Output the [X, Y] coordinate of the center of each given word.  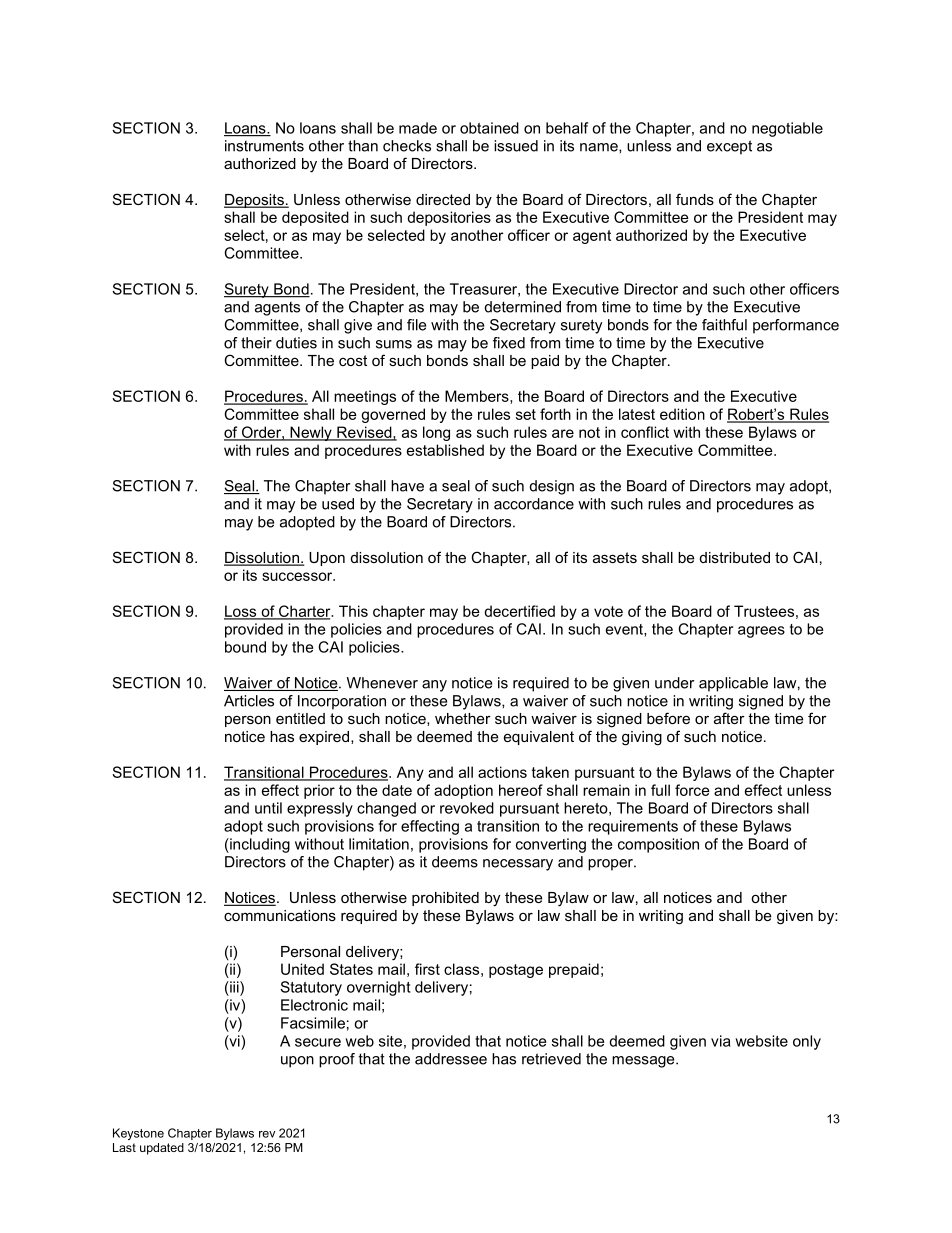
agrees [761, 632]
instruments [264, 146]
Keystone [138, 1134]
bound [245, 647]
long [436, 433]
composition [658, 845]
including [259, 845]
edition [682, 414]
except [729, 147]
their [256, 343]
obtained [489, 128]
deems [455, 862]
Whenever [382, 683]
